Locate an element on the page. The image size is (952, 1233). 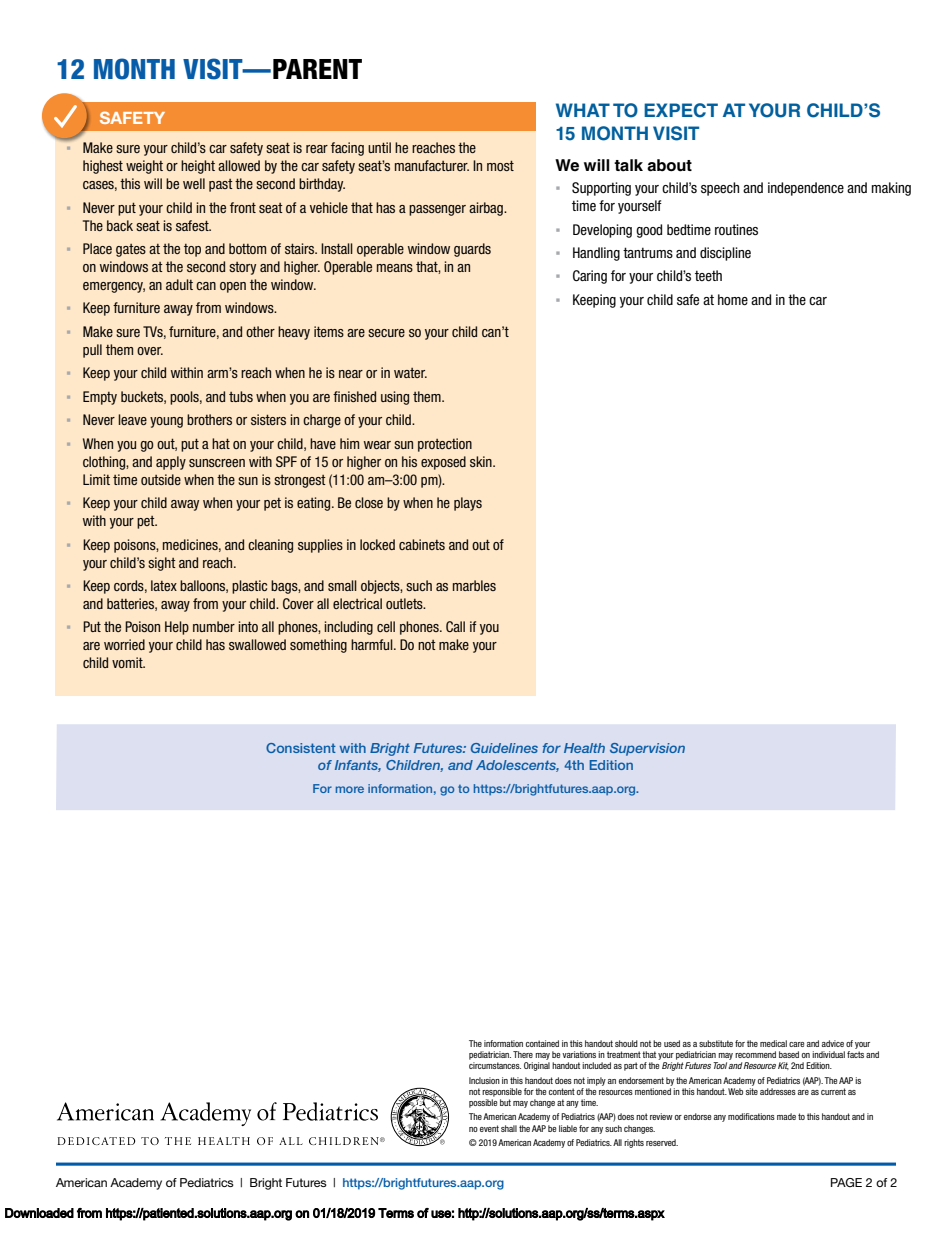
Call is located at coordinates (455, 626).
